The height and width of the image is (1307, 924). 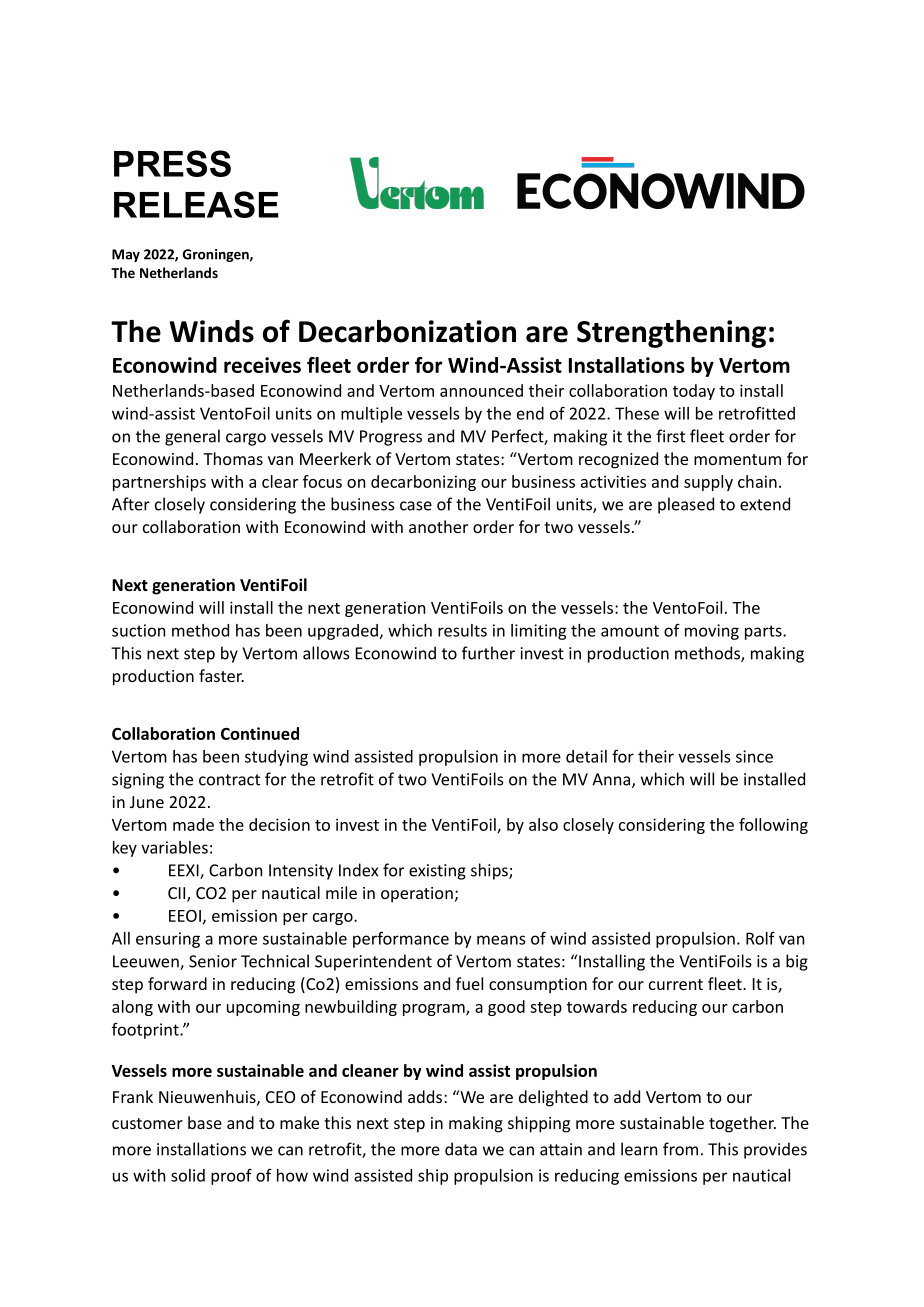 What do you see at coordinates (188, 1175) in the image?
I see `solid` at bounding box center [188, 1175].
